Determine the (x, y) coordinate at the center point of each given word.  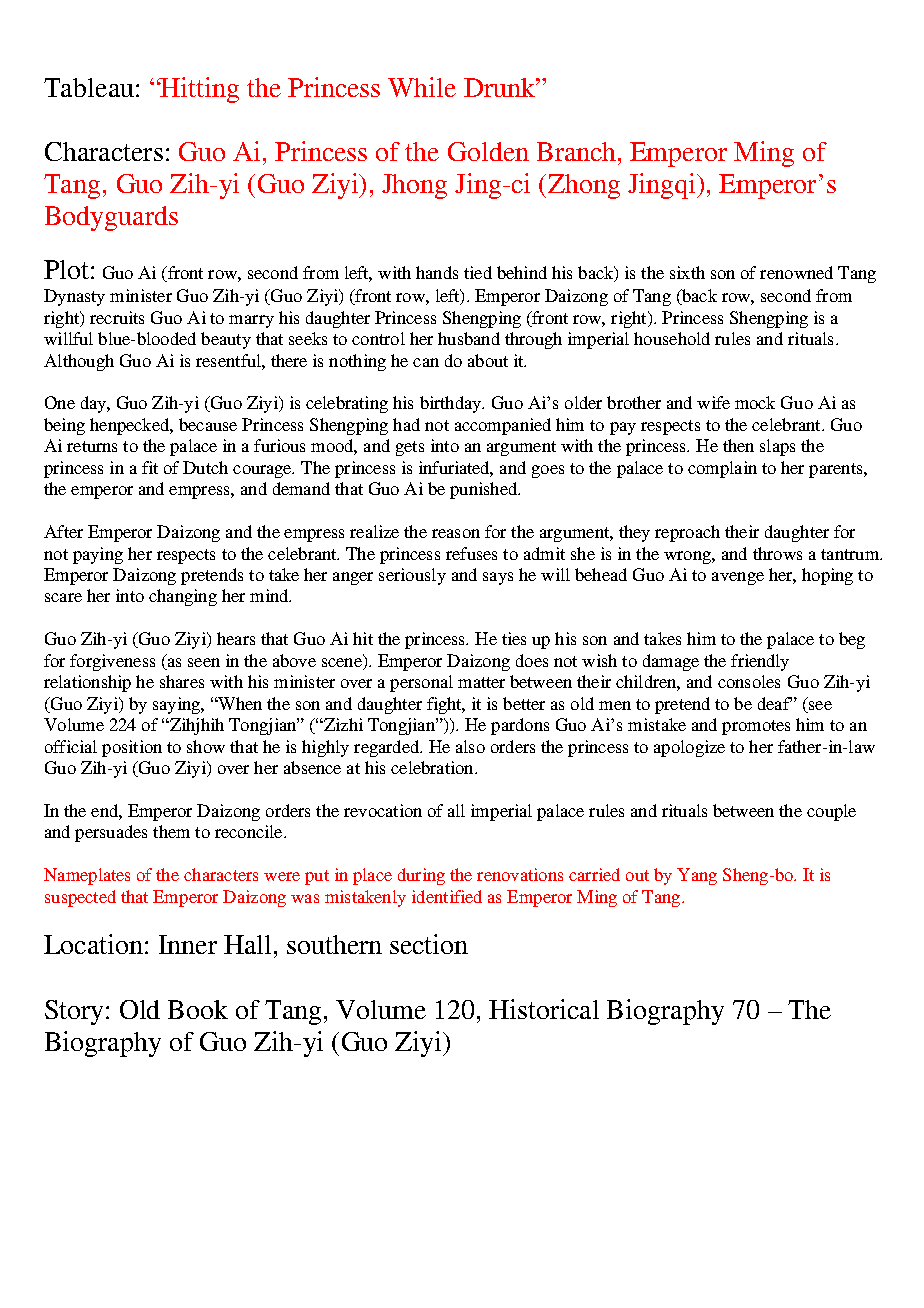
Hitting (199, 90)
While (422, 87)
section (429, 944)
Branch (578, 151)
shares (182, 681)
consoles (749, 681)
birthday (452, 404)
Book (198, 1009)
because (208, 424)
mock (755, 402)
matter (481, 682)
